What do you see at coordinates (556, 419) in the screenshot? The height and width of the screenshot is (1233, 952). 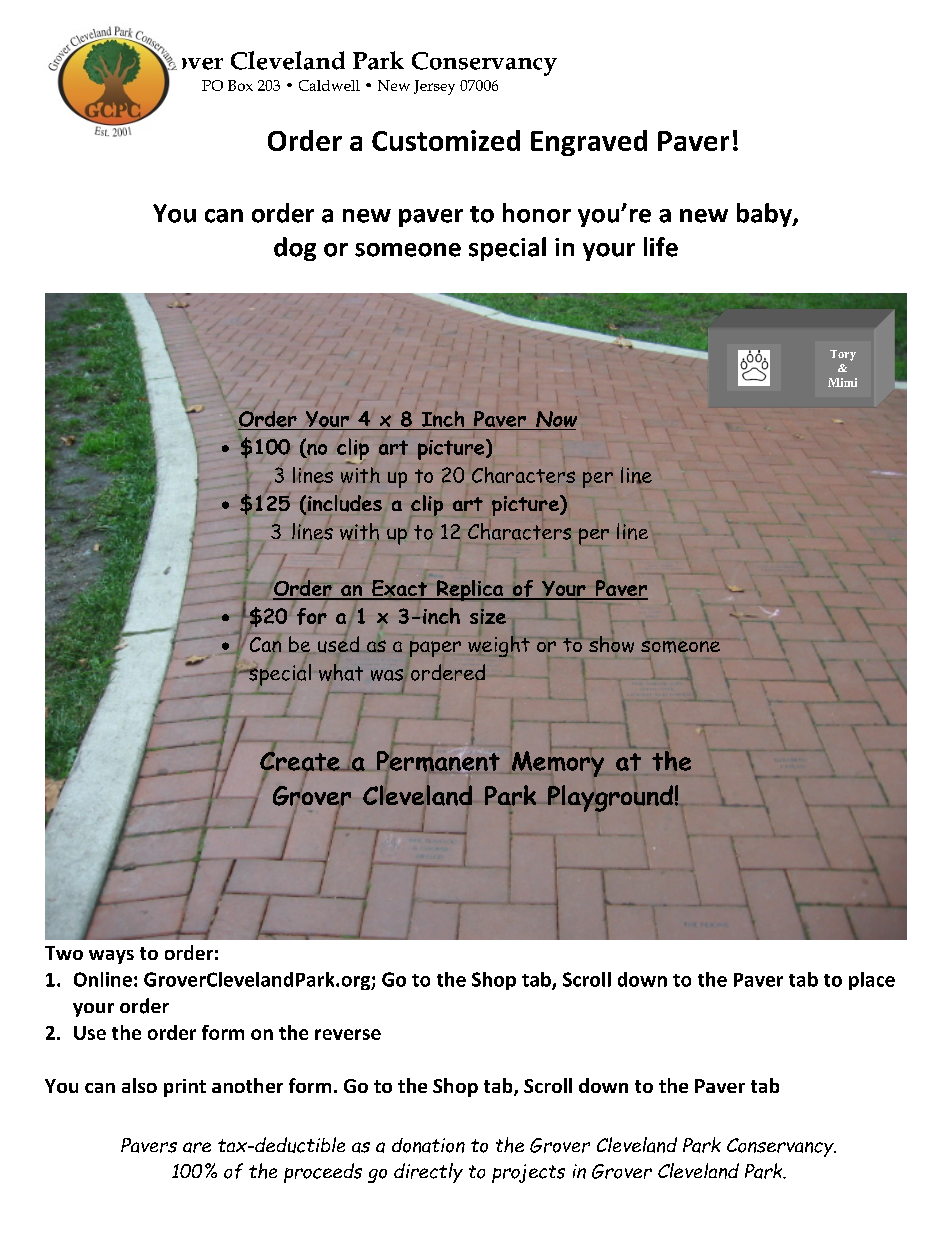 I see `Now` at bounding box center [556, 419].
